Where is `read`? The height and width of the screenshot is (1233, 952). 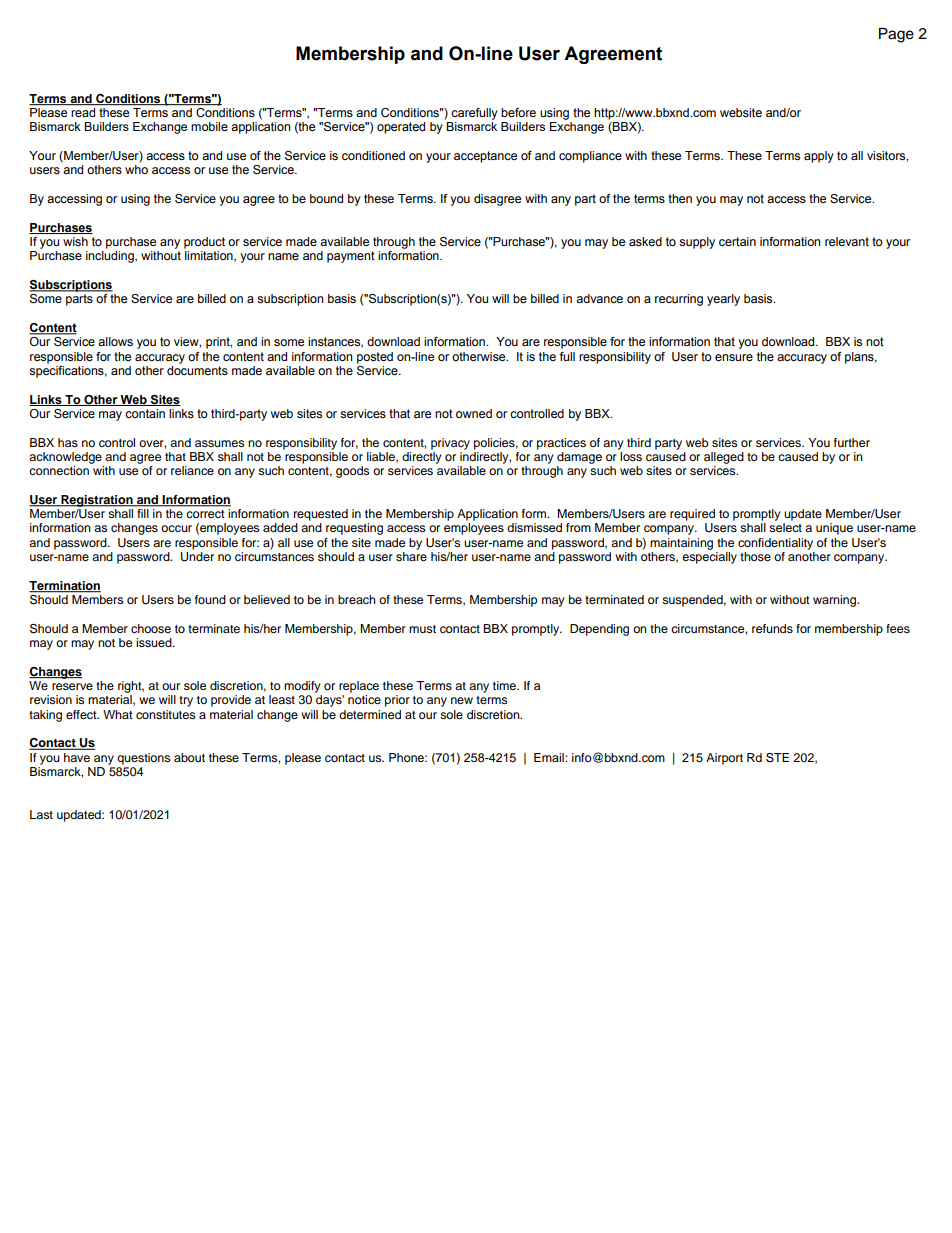 read is located at coordinates (83, 112).
